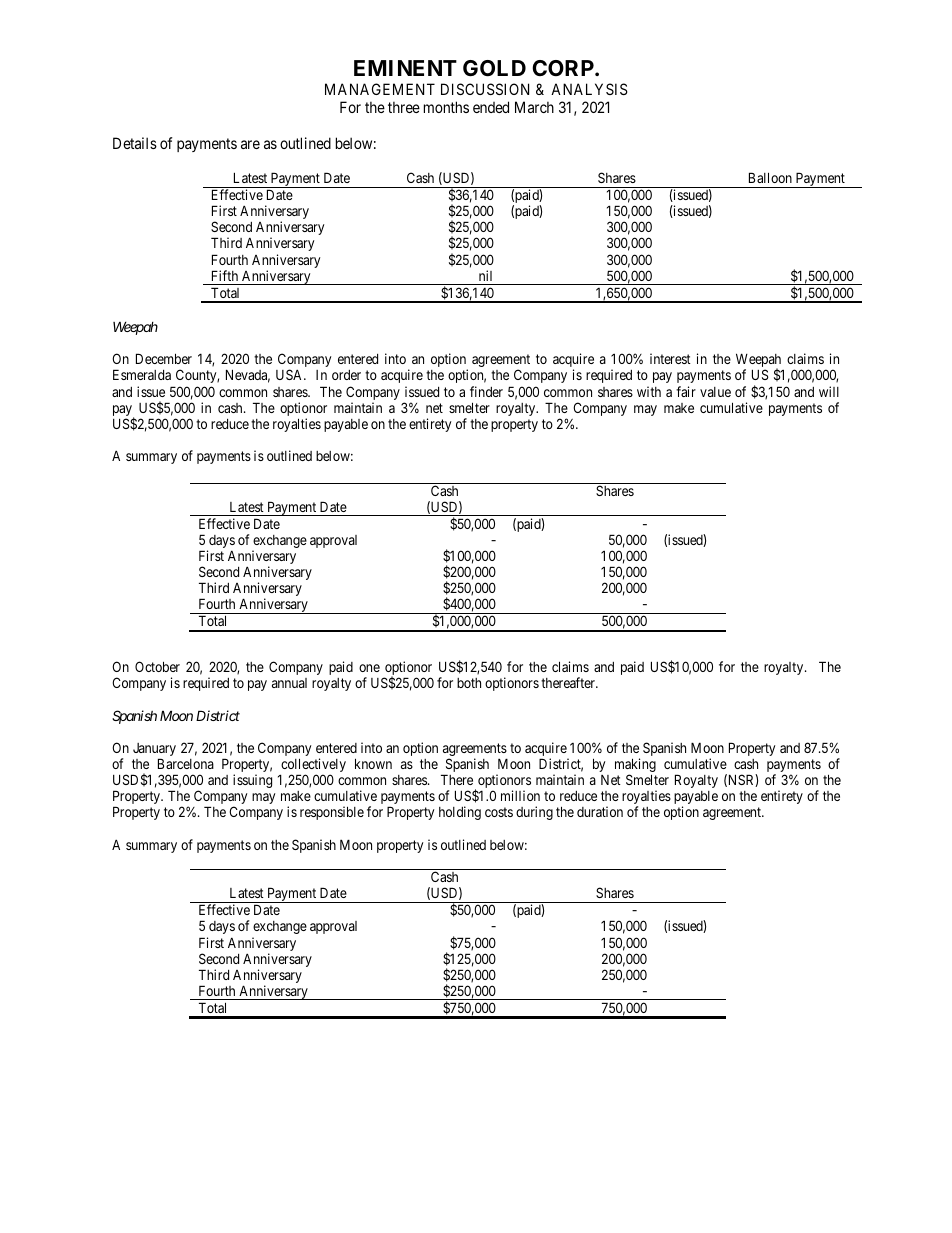 Image resolution: width=952 pixels, height=1233 pixels. I want to click on finder, so click(486, 391).
